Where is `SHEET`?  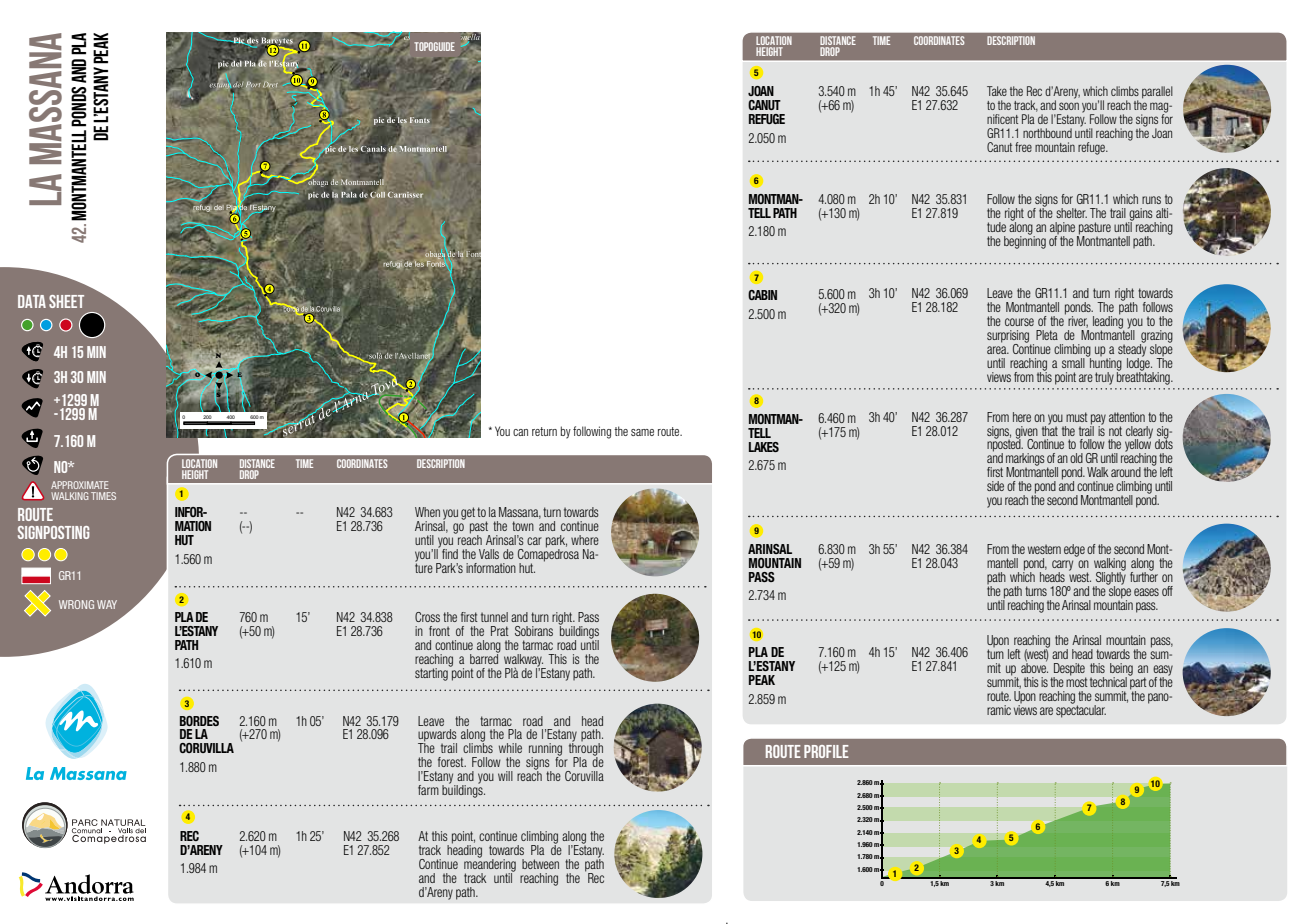 SHEET is located at coordinates (66, 301).
